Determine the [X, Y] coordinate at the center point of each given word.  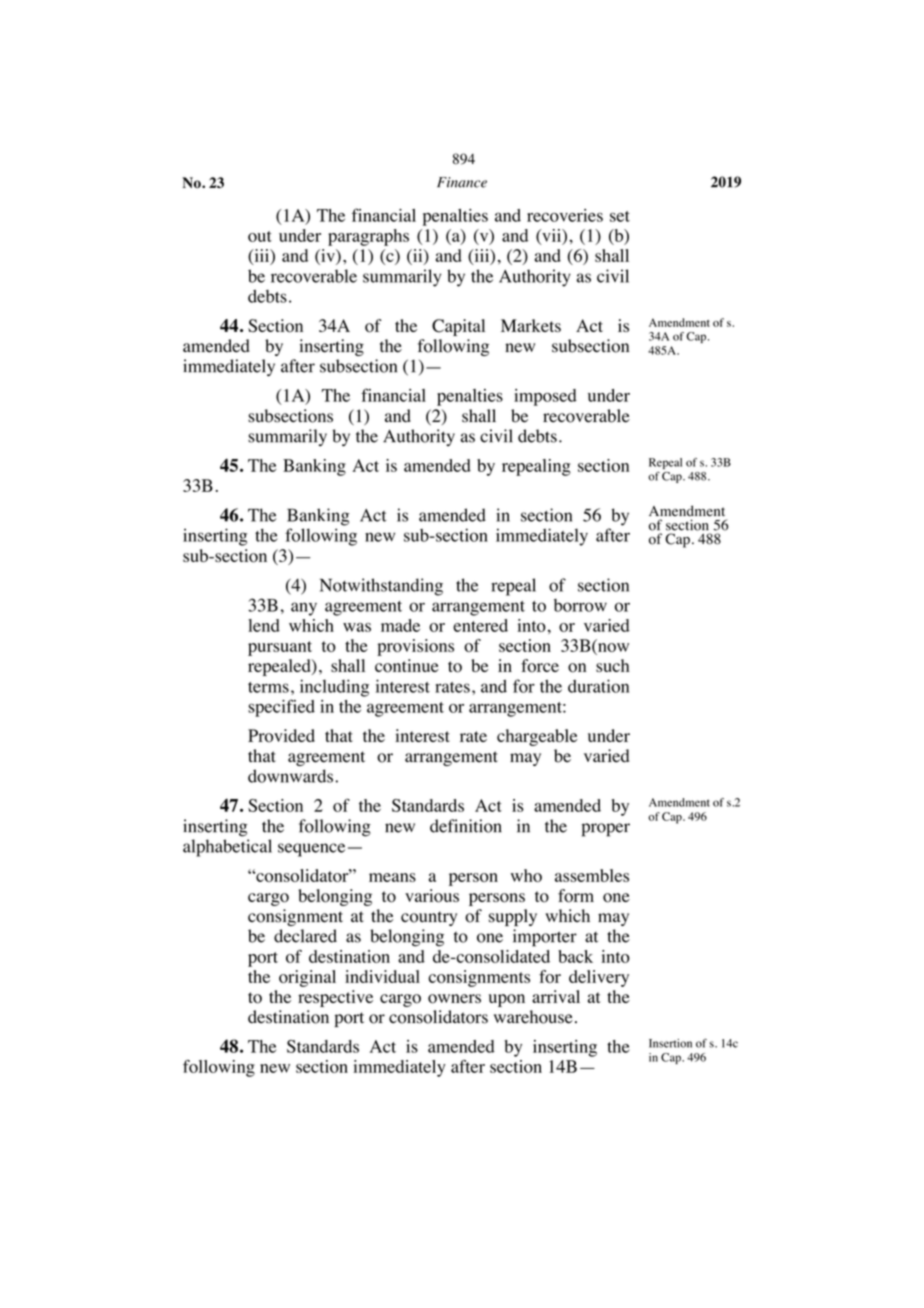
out [260, 236]
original [307, 978]
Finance [462, 182]
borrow [580, 605]
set [620, 216]
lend [264, 625]
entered [480, 625]
